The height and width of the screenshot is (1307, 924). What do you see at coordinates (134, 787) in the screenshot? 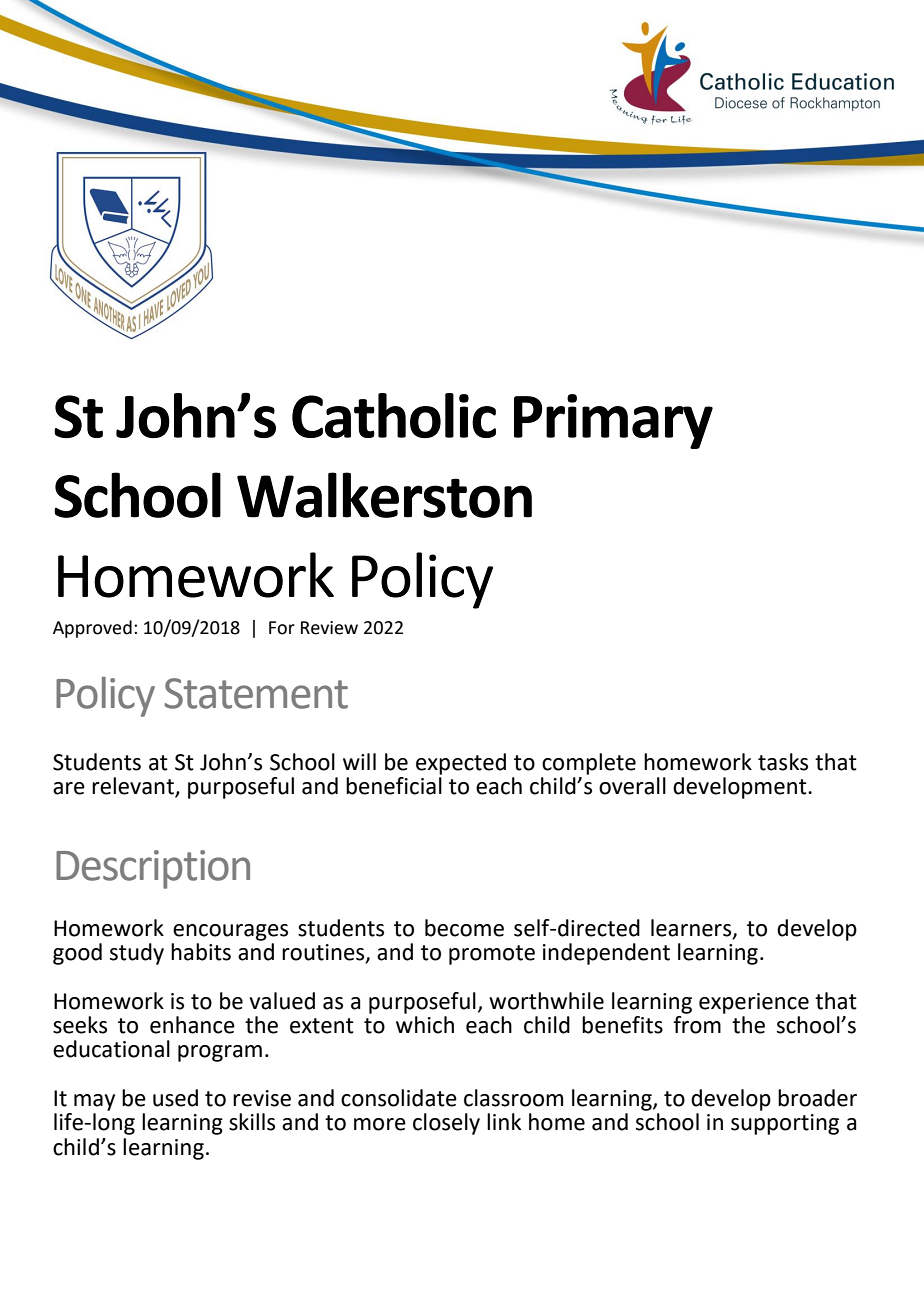
I see `relevant` at bounding box center [134, 787].
